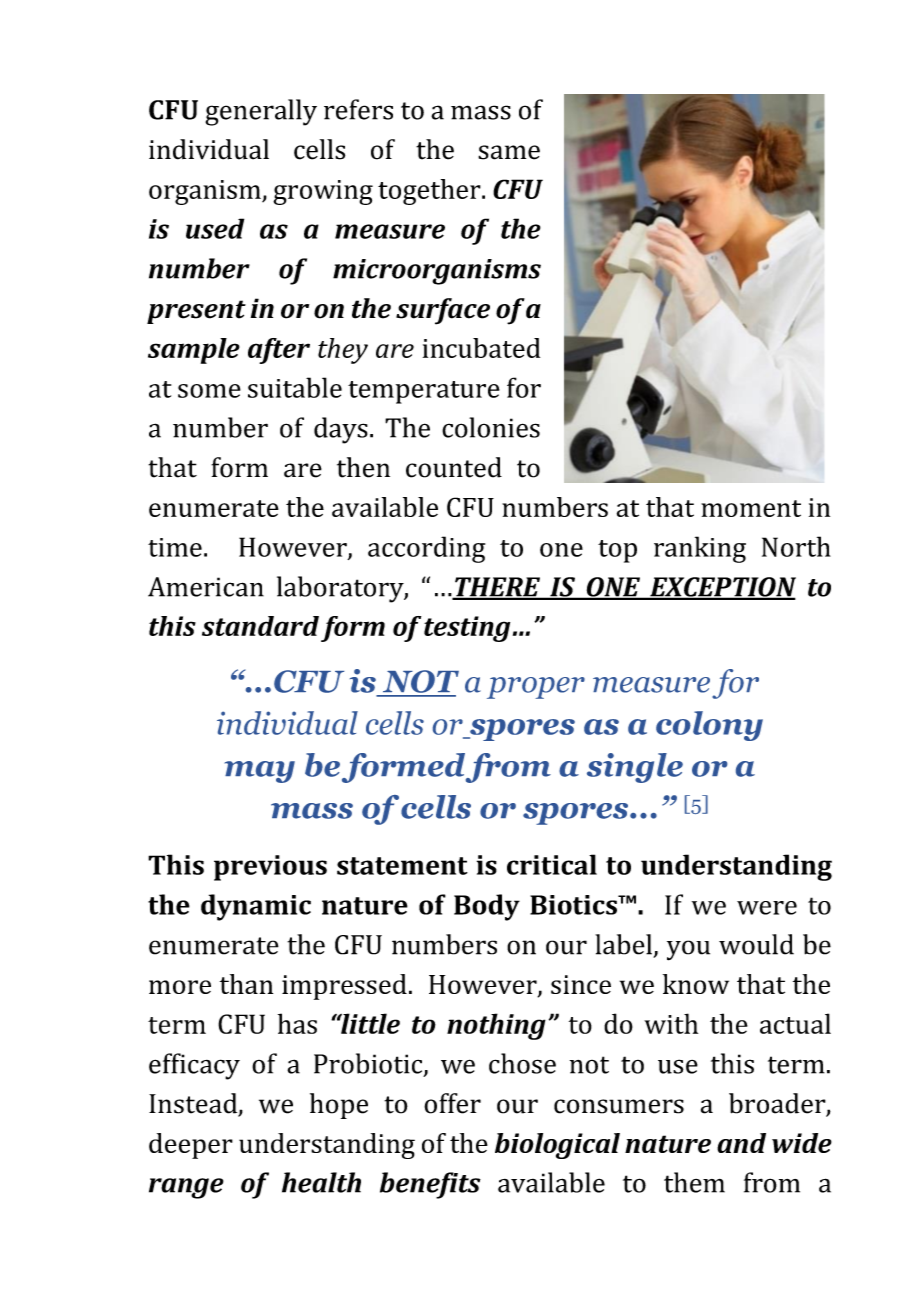 The width and height of the screenshot is (924, 1294). What do you see at coordinates (341, 430) in the screenshot?
I see `days` at bounding box center [341, 430].
